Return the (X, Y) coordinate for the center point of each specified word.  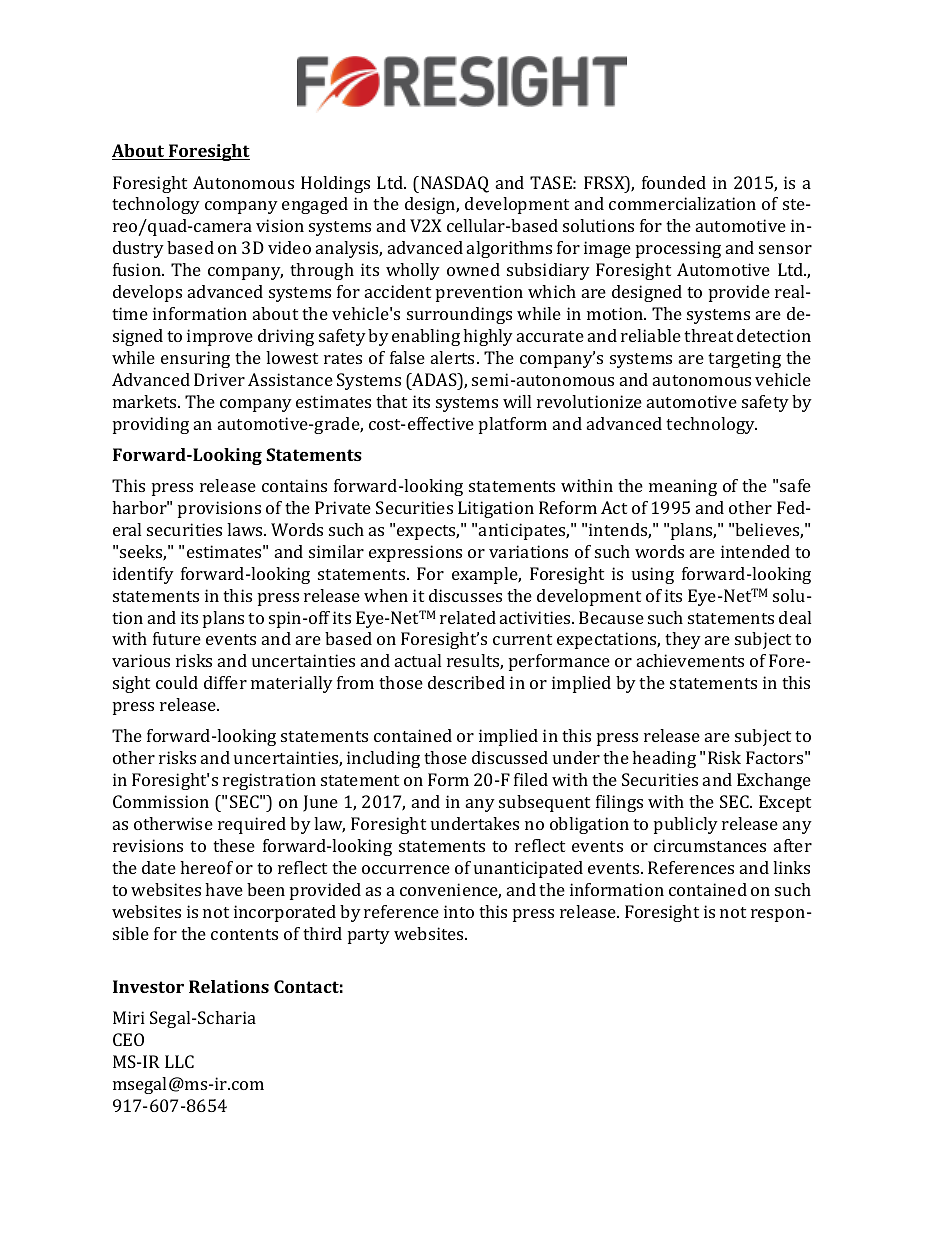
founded (674, 182)
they (683, 640)
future (177, 638)
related (468, 617)
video (289, 247)
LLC (179, 1061)
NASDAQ (455, 184)
